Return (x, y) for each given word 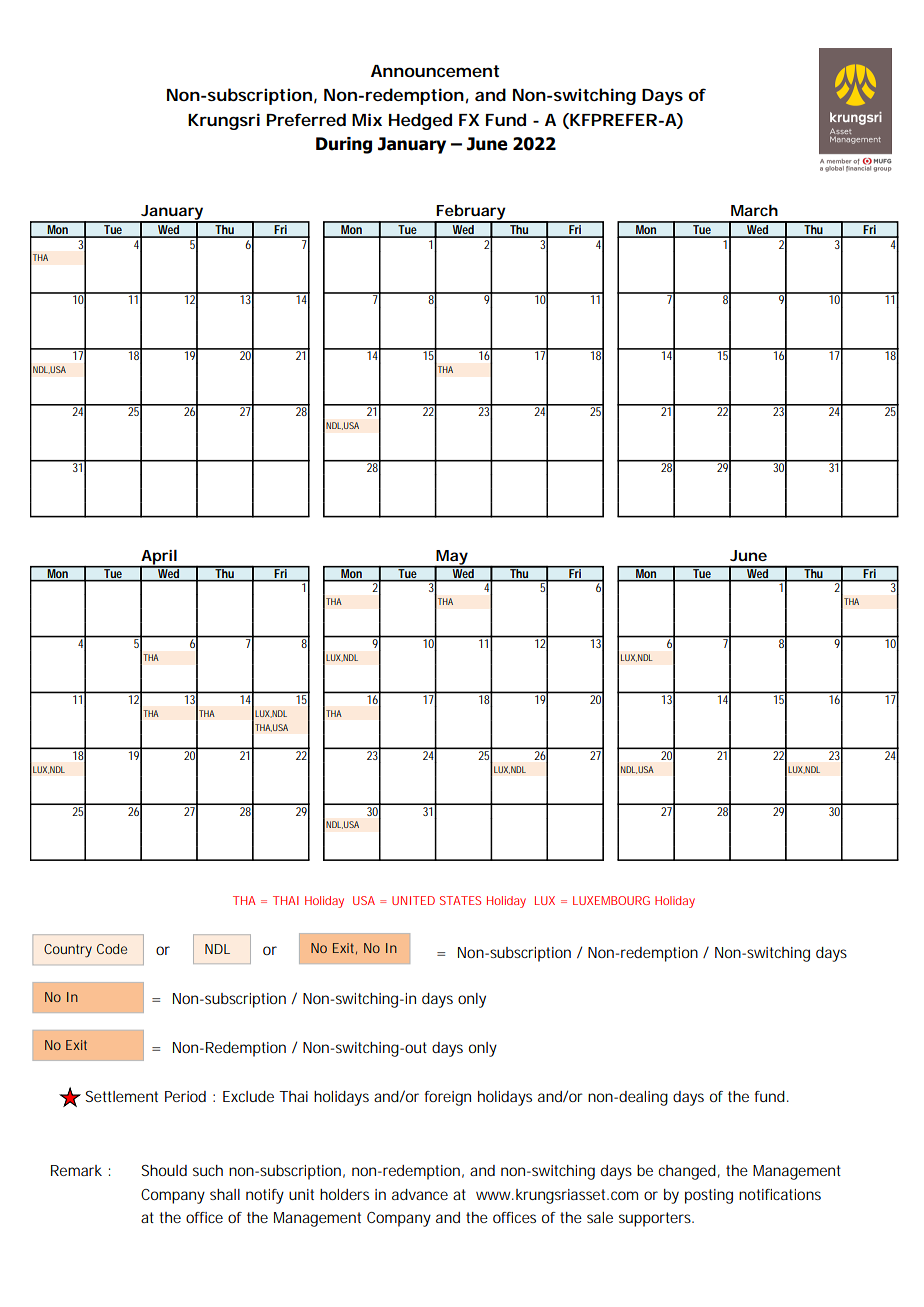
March (754, 210)
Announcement (435, 71)
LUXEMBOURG (611, 900)
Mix (367, 119)
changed (687, 1172)
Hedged (420, 121)
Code (112, 949)
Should (164, 1170)
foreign (448, 1098)
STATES (460, 900)
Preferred (306, 119)
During (344, 145)
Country (68, 951)
